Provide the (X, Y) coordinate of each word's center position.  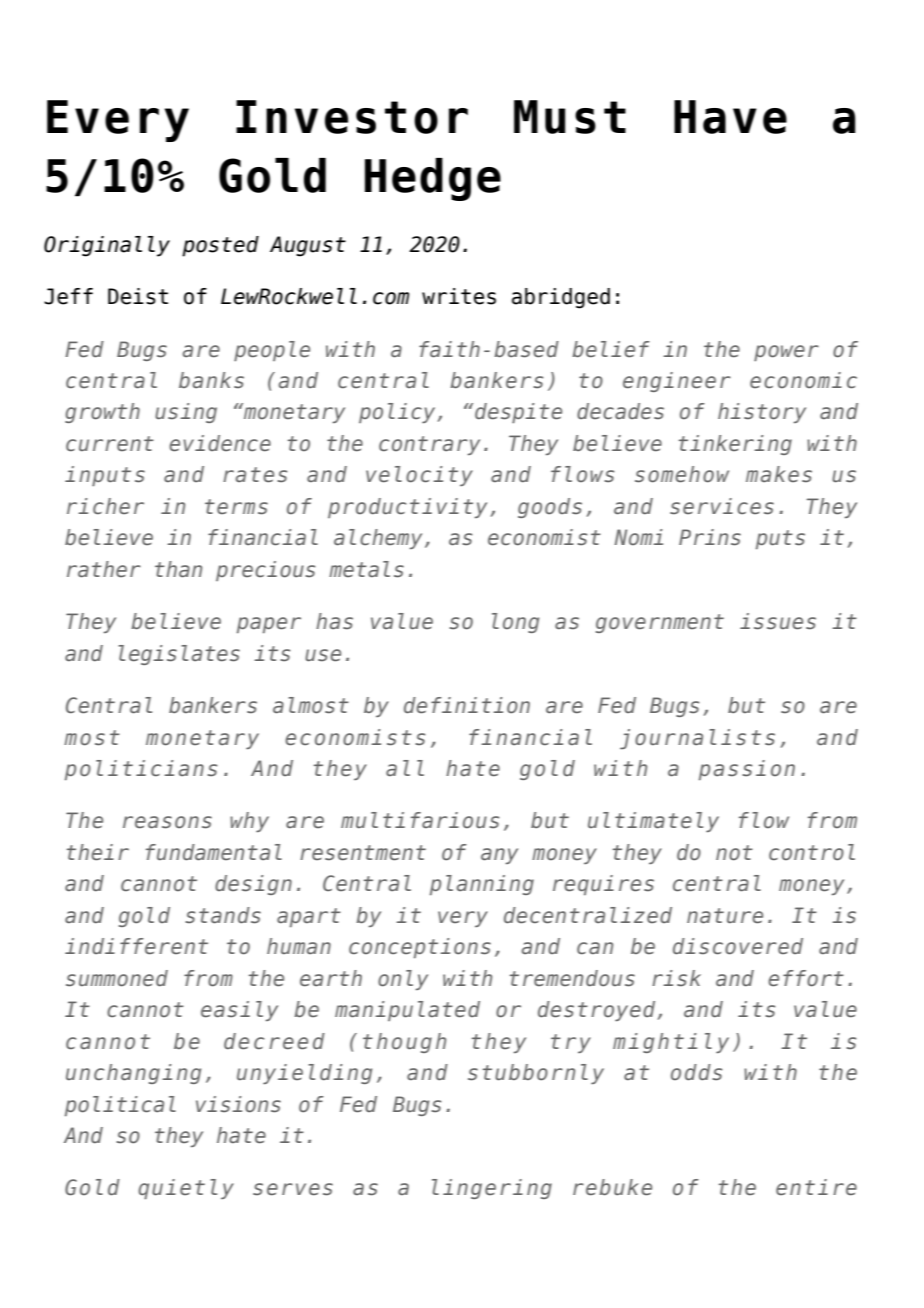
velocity (419, 476)
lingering (492, 1189)
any (499, 856)
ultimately (653, 822)
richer (105, 506)
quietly (186, 1189)
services (722, 506)
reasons (167, 822)
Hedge (433, 179)
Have (730, 117)
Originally (107, 246)
